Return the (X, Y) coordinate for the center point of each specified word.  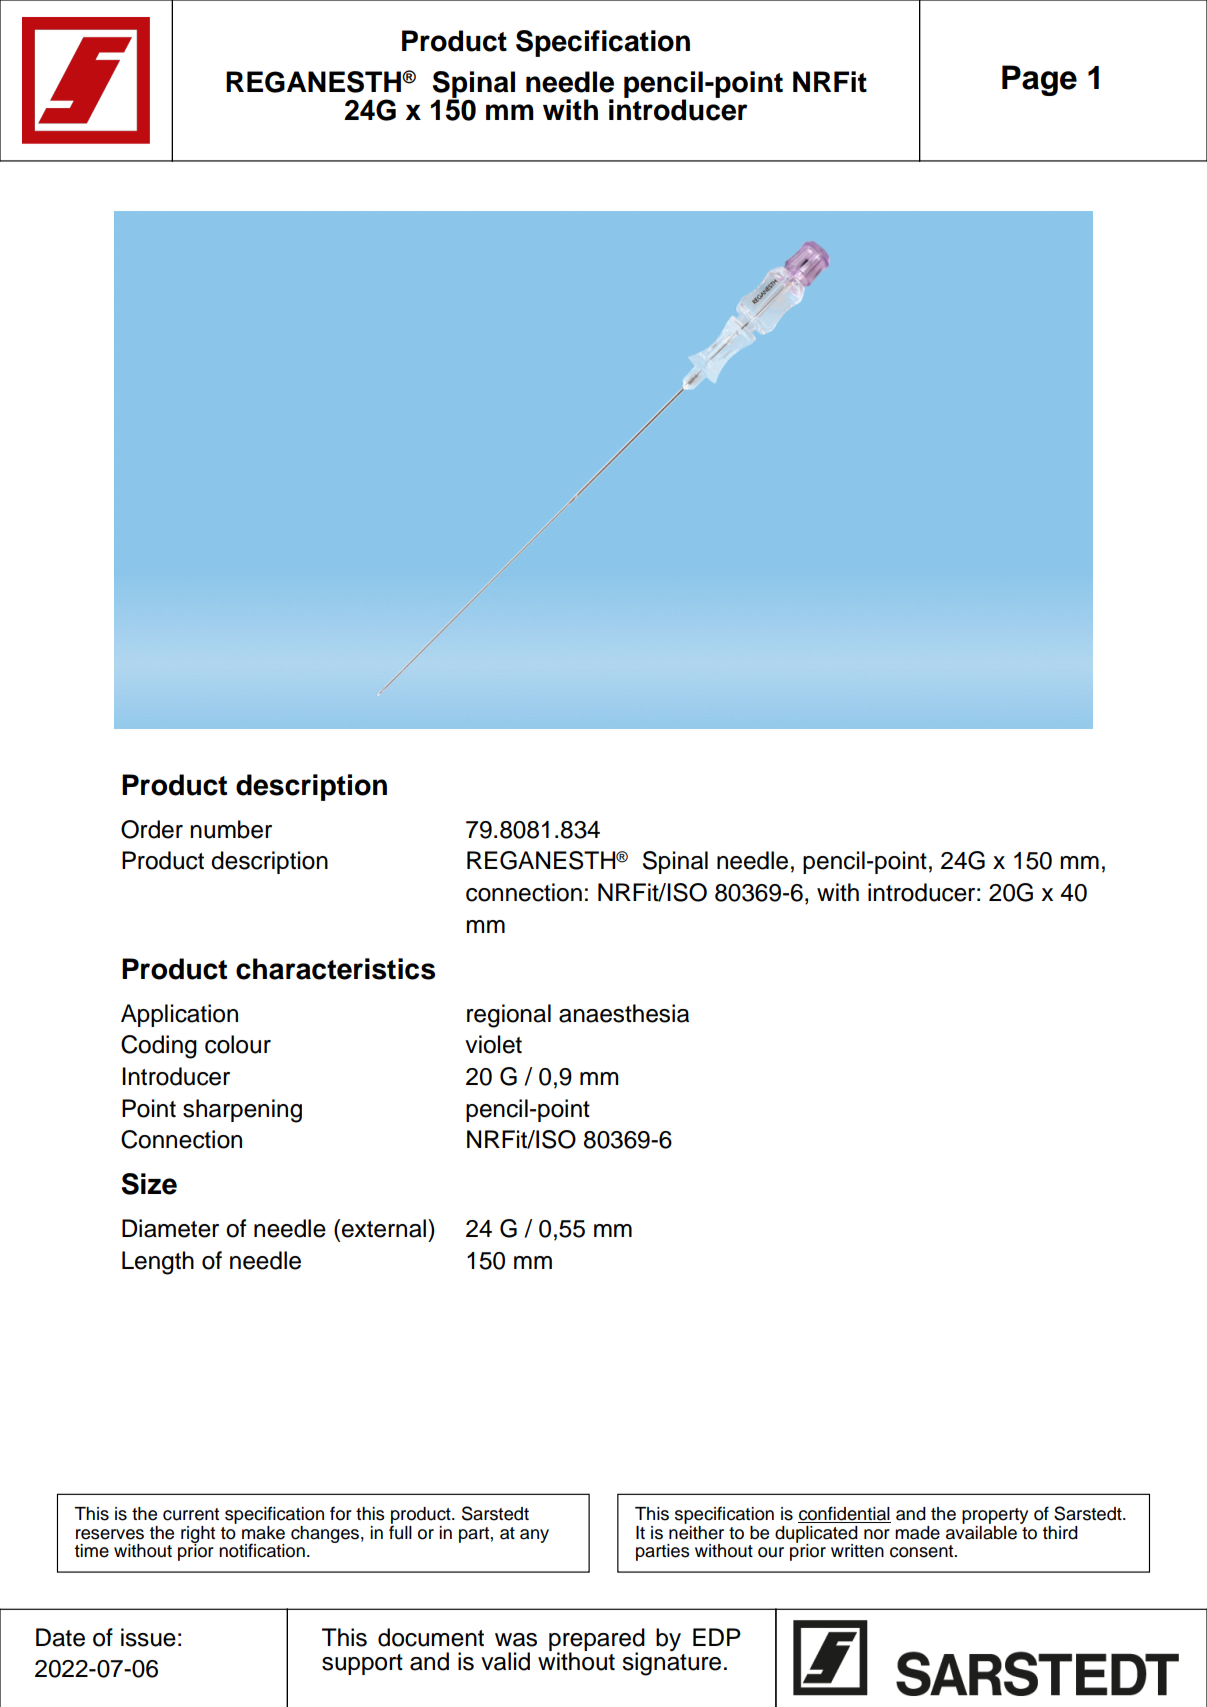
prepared (597, 1640)
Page (1039, 80)
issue (148, 1637)
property (995, 1517)
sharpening (242, 1111)
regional (509, 1016)
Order (152, 829)
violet (493, 1044)
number (231, 829)
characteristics (335, 969)
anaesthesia (624, 1013)
